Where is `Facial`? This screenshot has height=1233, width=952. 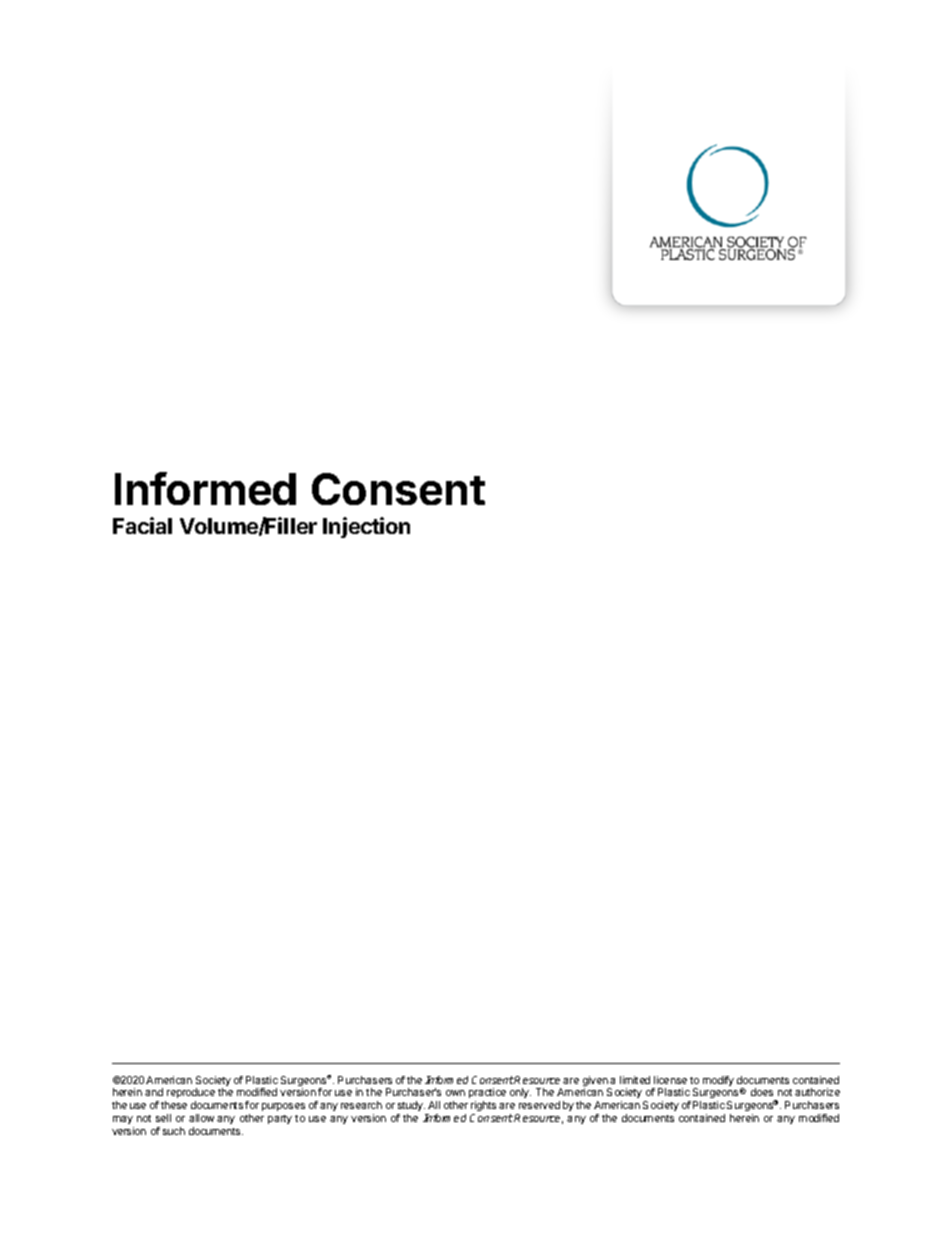
Facial is located at coordinates (142, 525).
